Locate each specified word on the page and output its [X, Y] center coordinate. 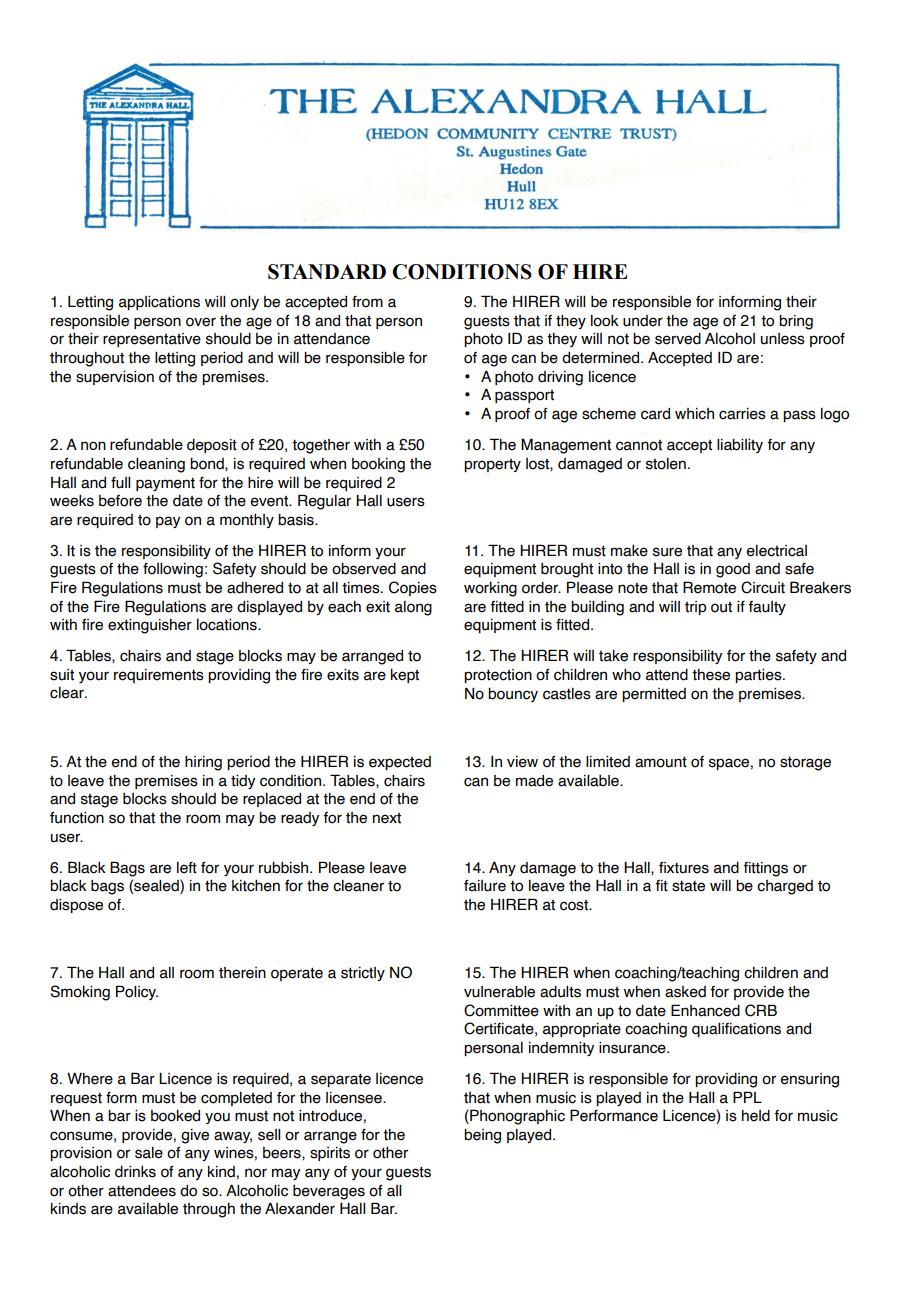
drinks [135, 1172]
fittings [765, 869]
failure [485, 886]
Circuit [763, 587]
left [187, 868]
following [173, 570]
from [367, 302]
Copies [413, 588]
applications [159, 303]
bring [796, 322]
